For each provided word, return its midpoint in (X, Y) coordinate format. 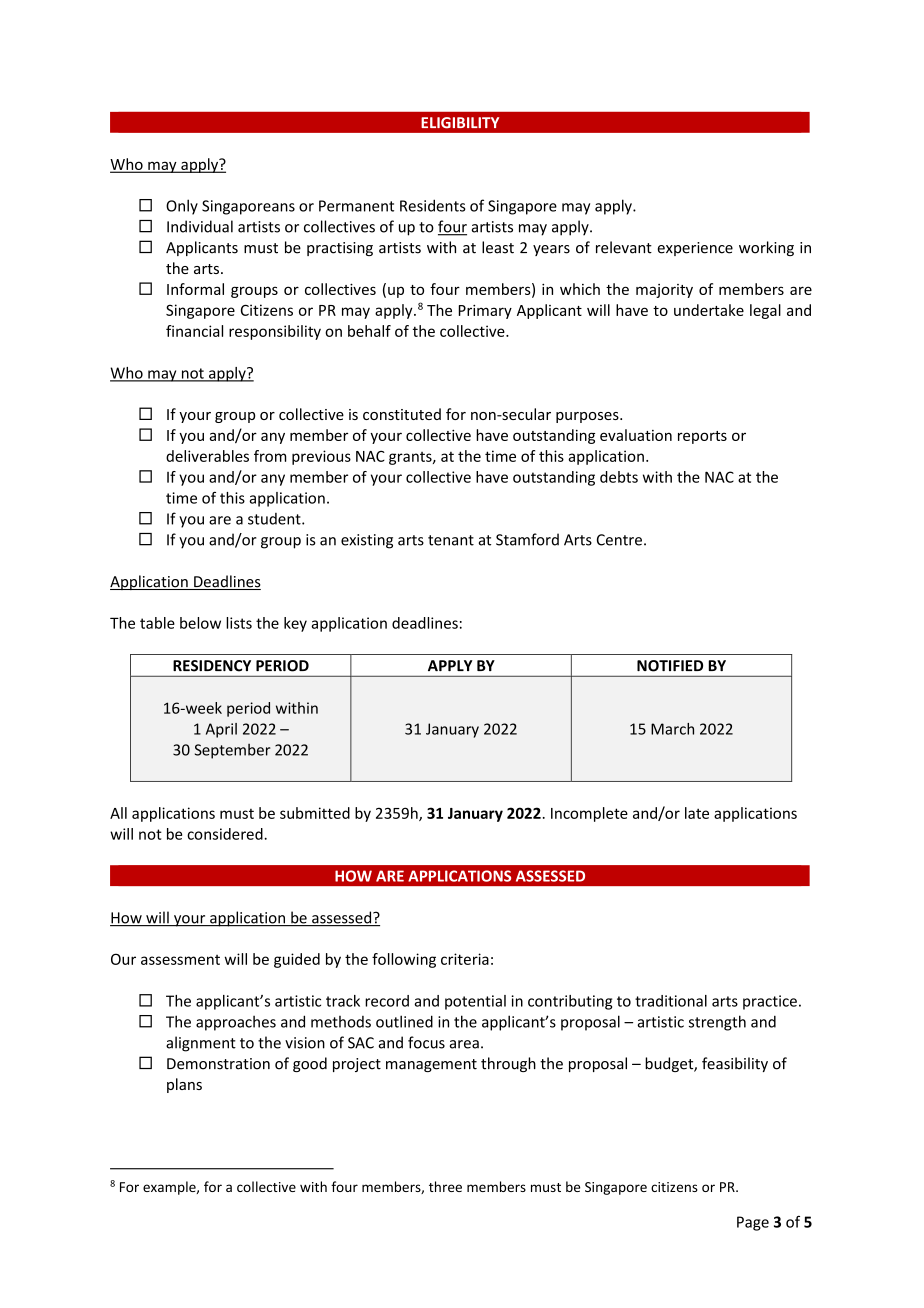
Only (182, 207)
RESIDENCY (212, 666)
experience (695, 249)
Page (753, 1223)
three (445, 1186)
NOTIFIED (670, 666)
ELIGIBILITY (460, 123)
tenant (451, 540)
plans (184, 1085)
